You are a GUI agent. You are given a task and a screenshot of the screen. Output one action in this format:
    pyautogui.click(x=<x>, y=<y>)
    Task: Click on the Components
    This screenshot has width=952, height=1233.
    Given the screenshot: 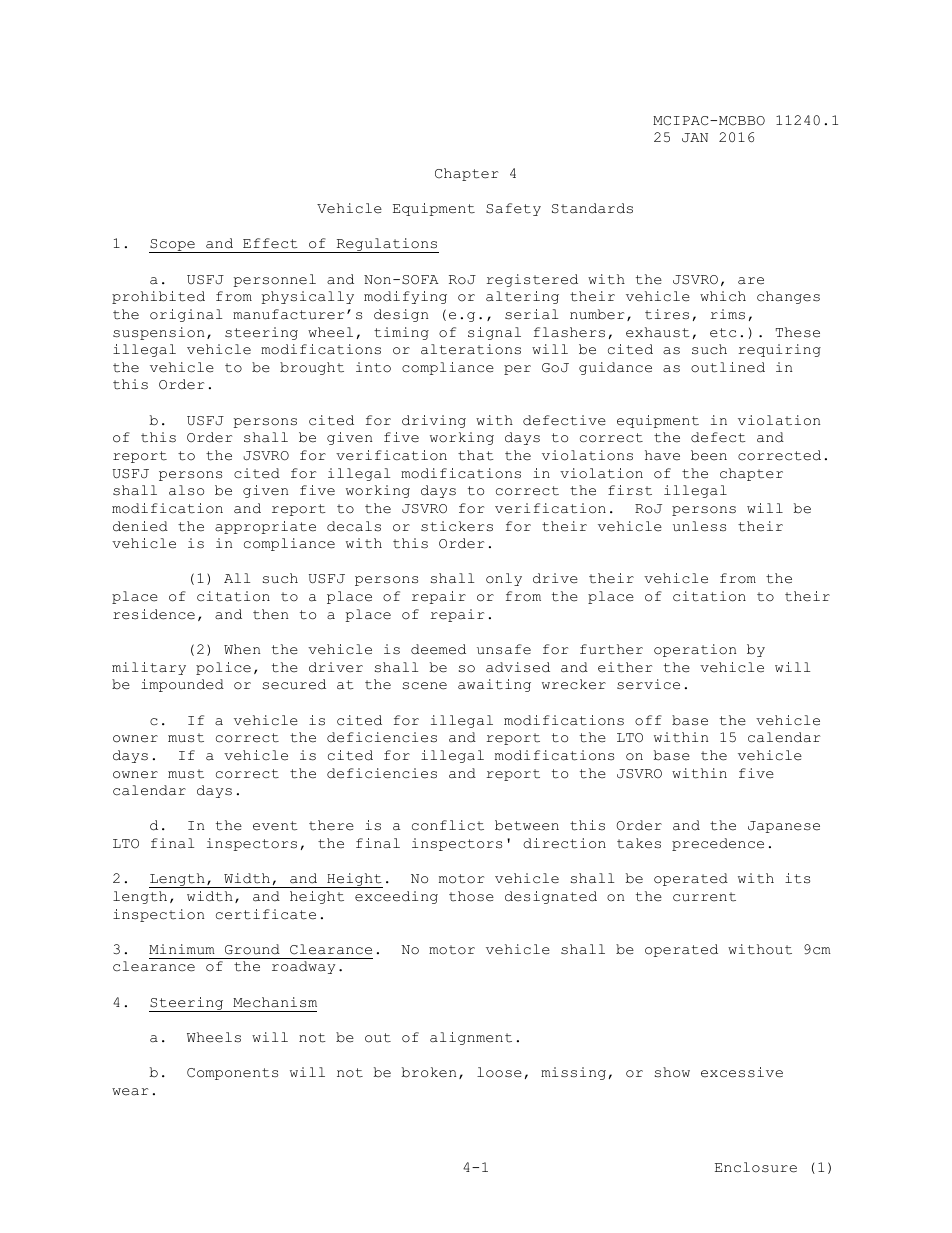 What is the action you would take?
    pyautogui.click(x=232, y=1074)
